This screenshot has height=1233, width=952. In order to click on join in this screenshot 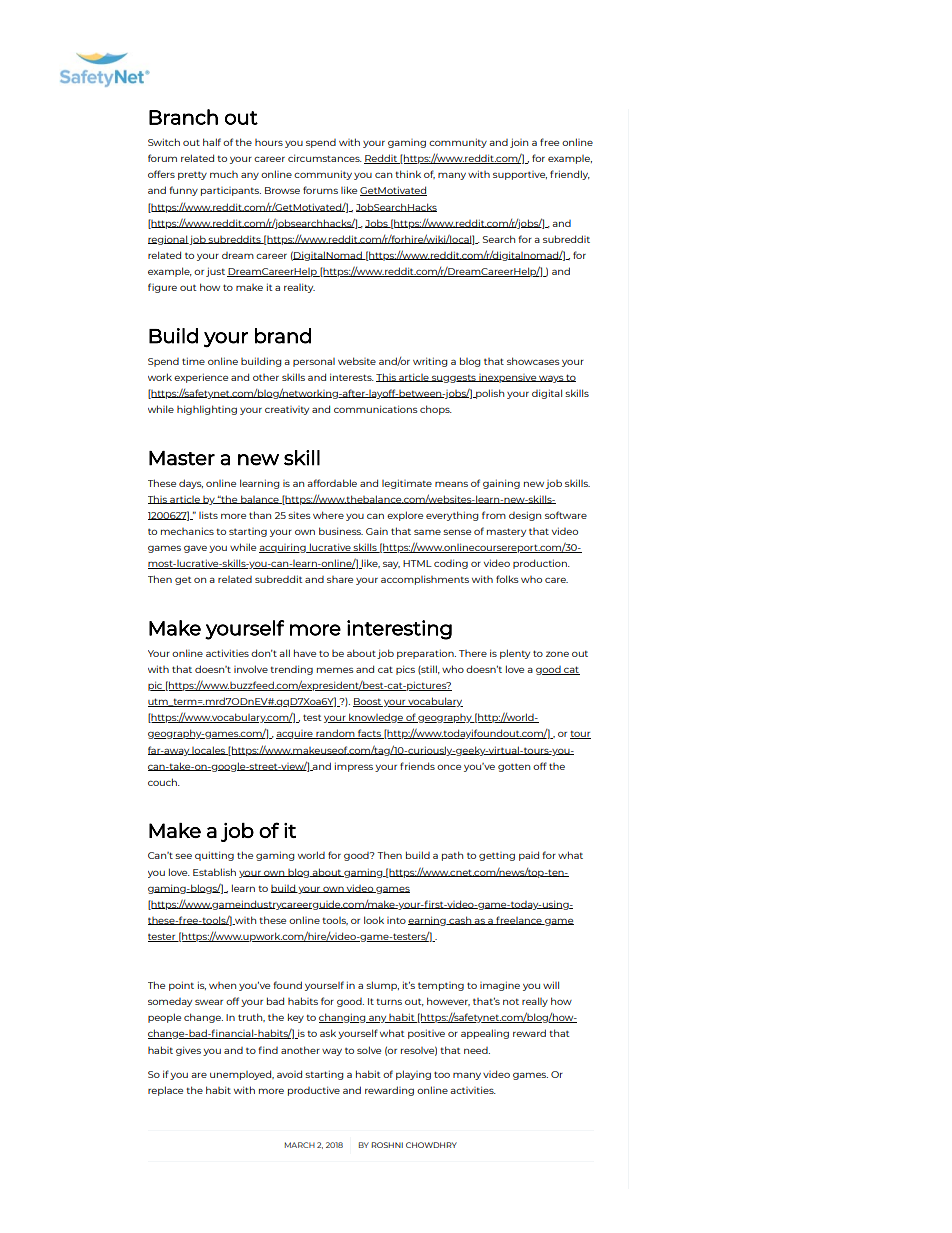, I will do `click(519, 143)`.
